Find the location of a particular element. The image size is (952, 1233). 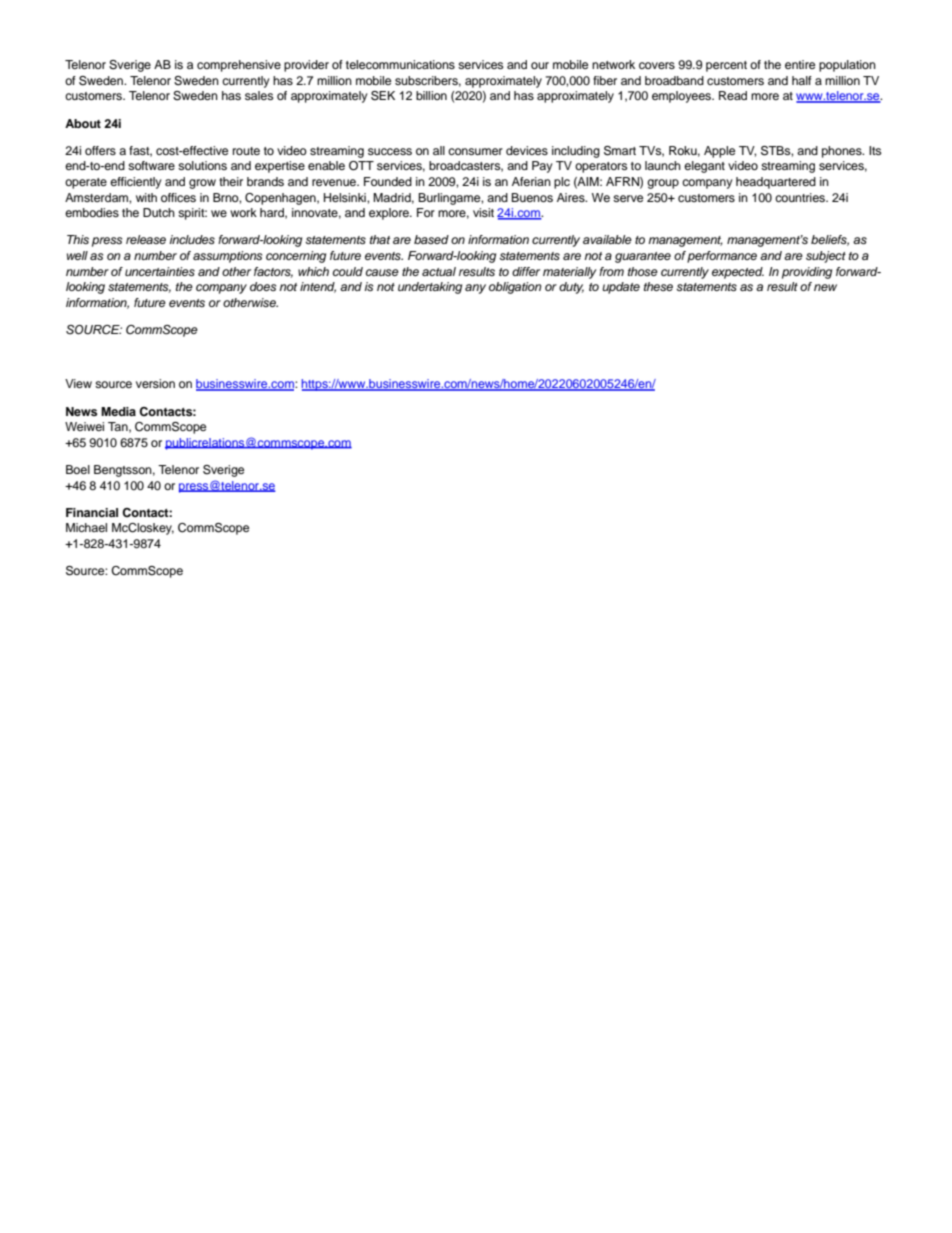

half is located at coordinates (802, 80).
